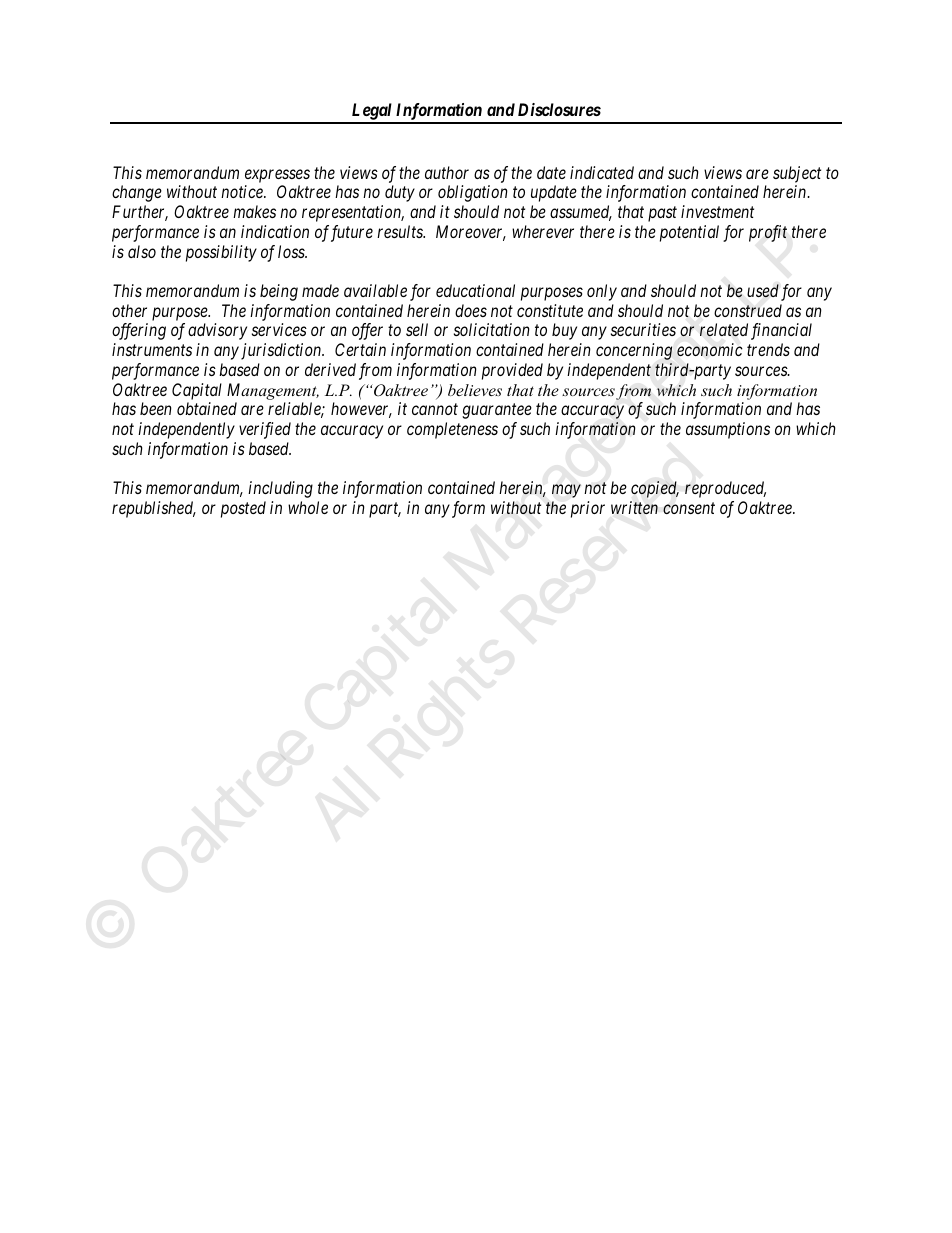 The image size is (952, 1233). What do you see at coordinates (728, 430) in the image?
I see `assumptions` at bounding box center [728, 430].
